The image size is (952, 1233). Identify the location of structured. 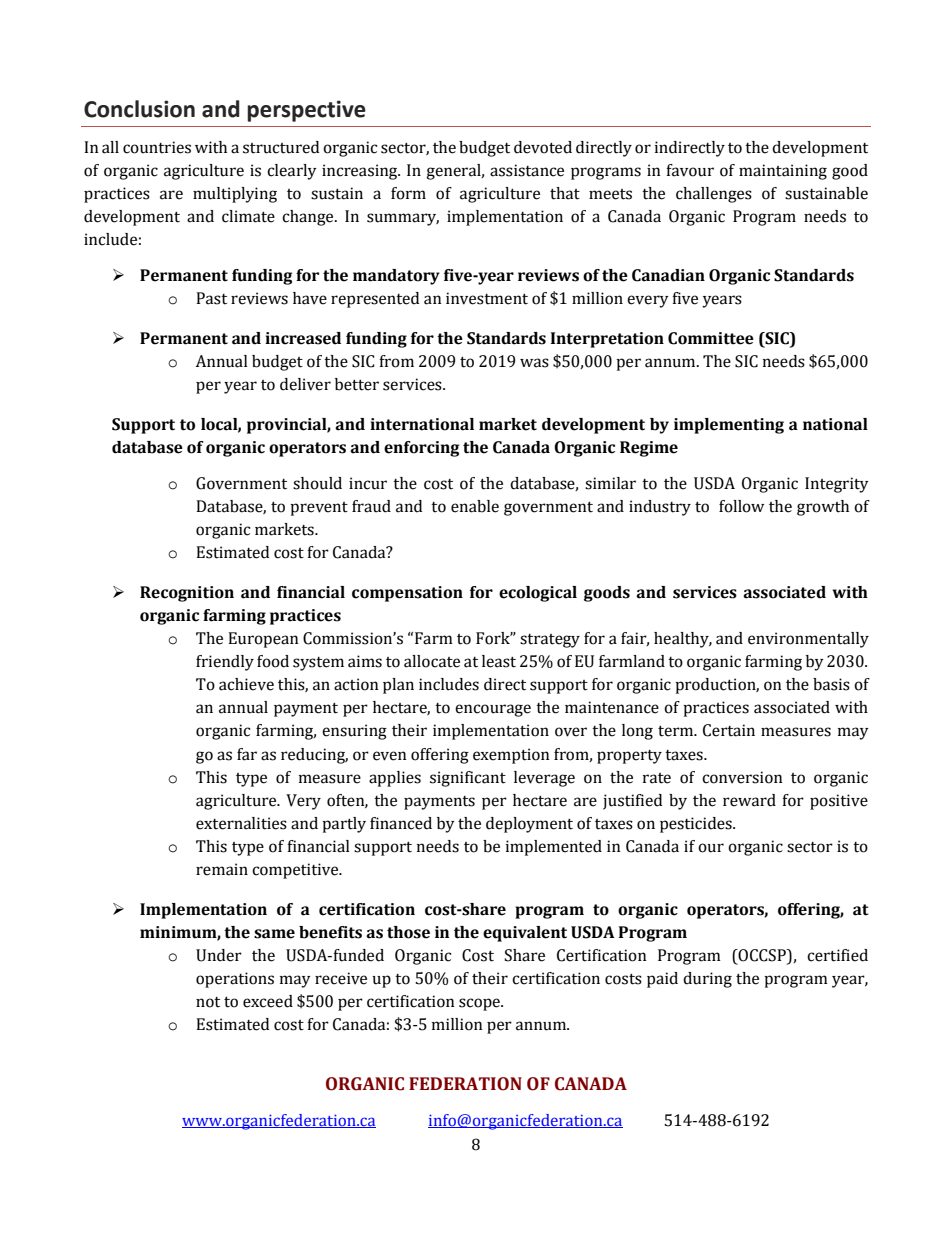
(281, 147).
